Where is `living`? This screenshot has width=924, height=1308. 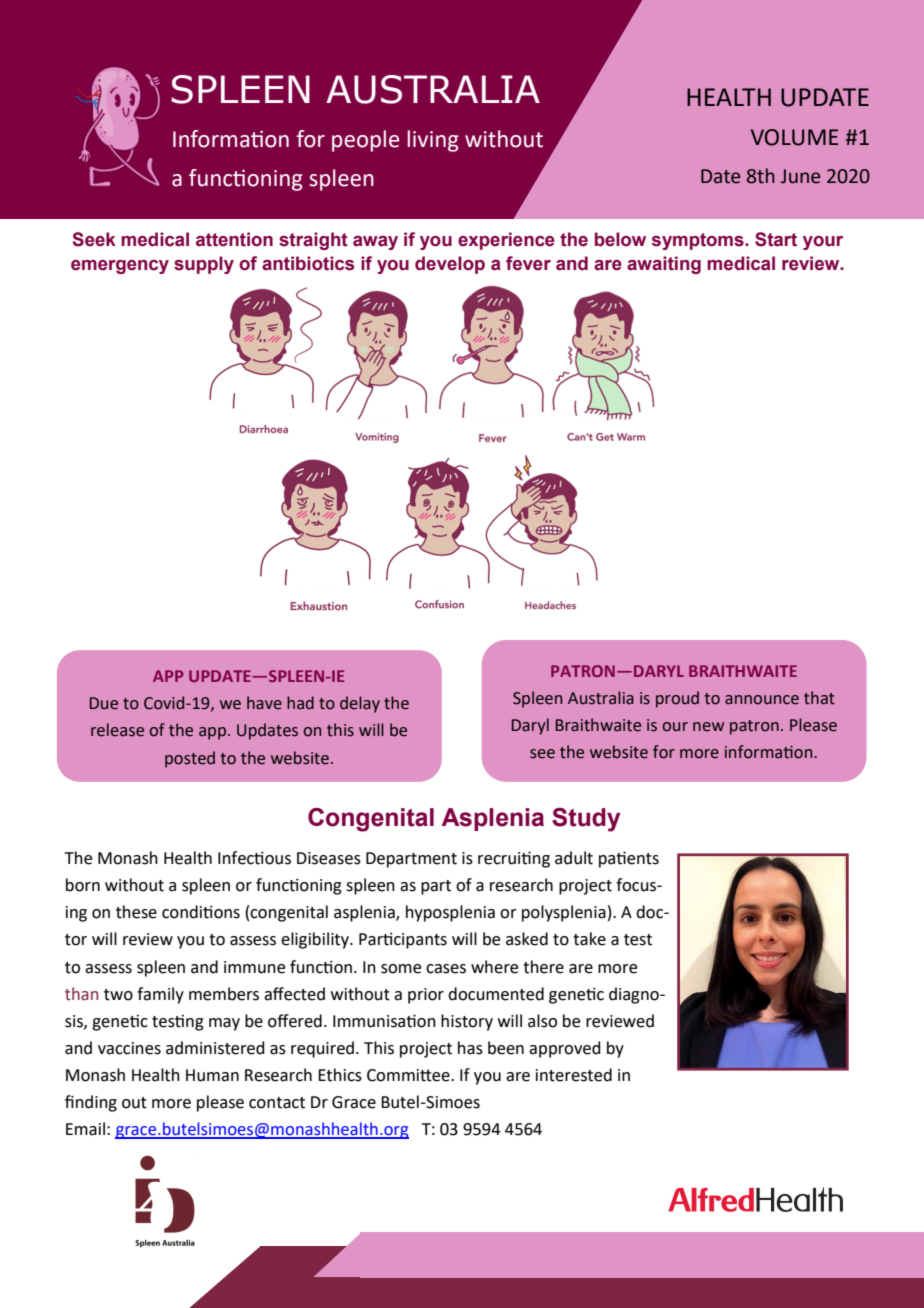
living is located at coordinates (433, 141).
